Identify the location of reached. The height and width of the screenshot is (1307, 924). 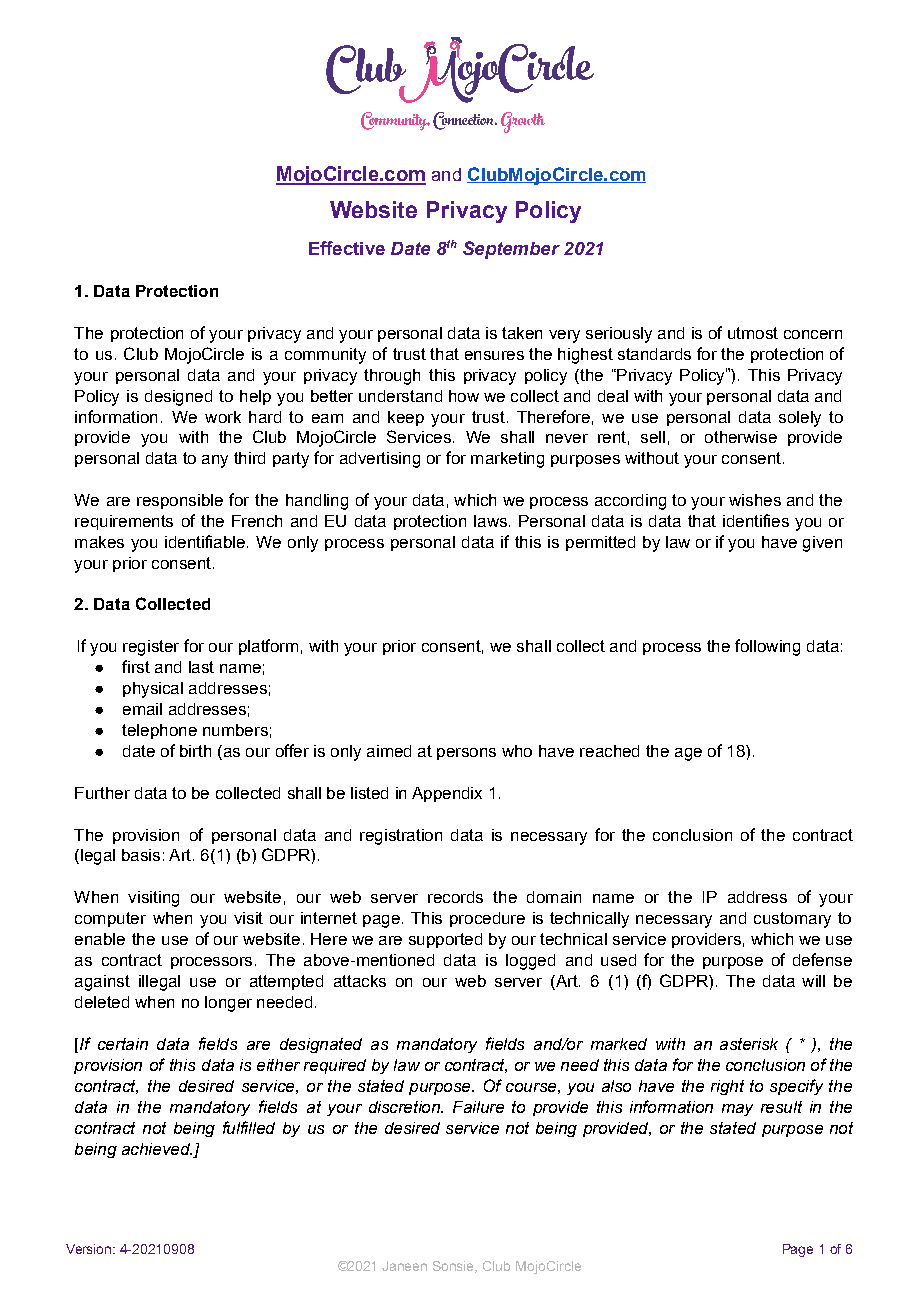
(609, 751).
